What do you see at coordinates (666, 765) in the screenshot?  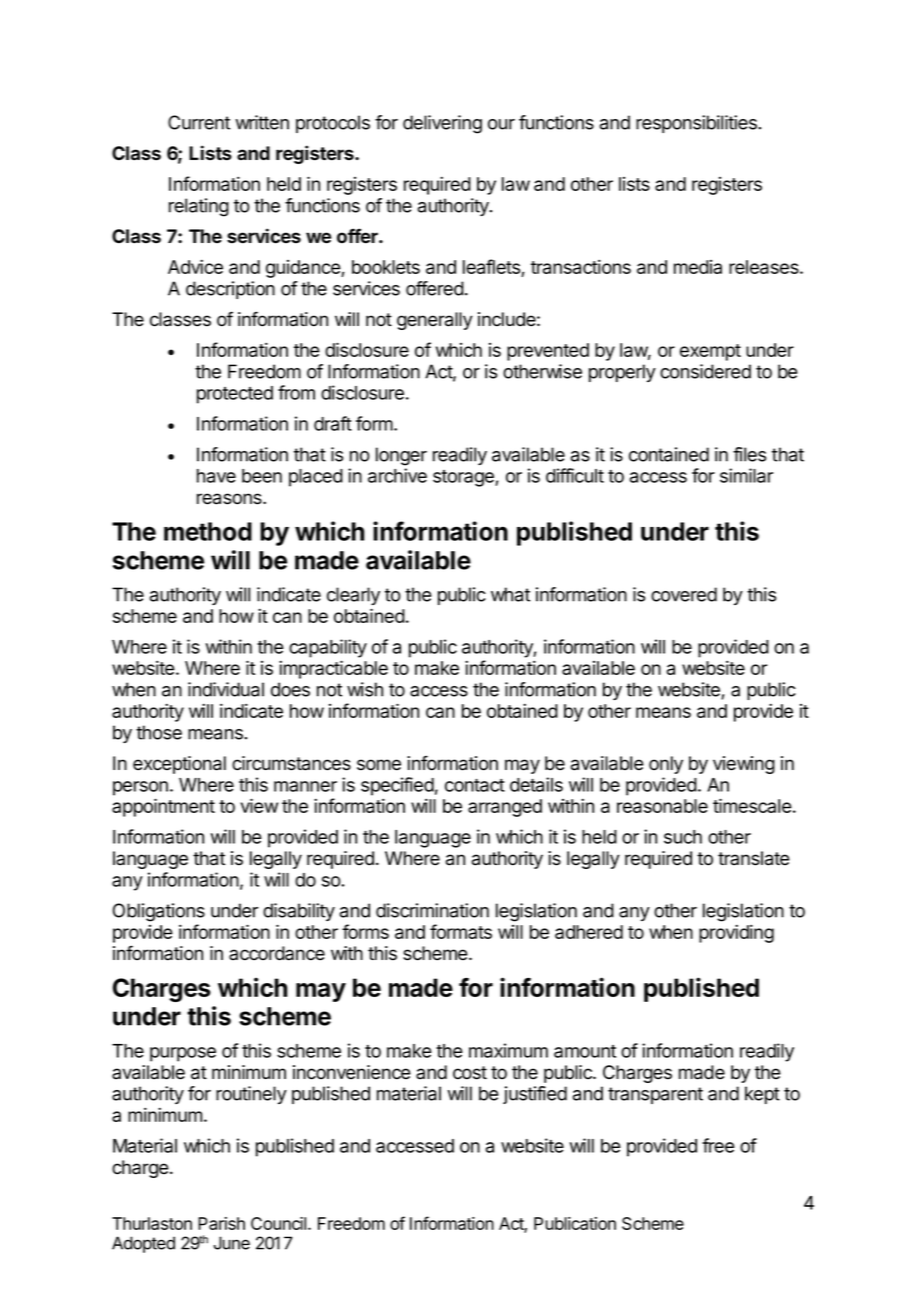 I see `only` at bounding box center [666, 765].
